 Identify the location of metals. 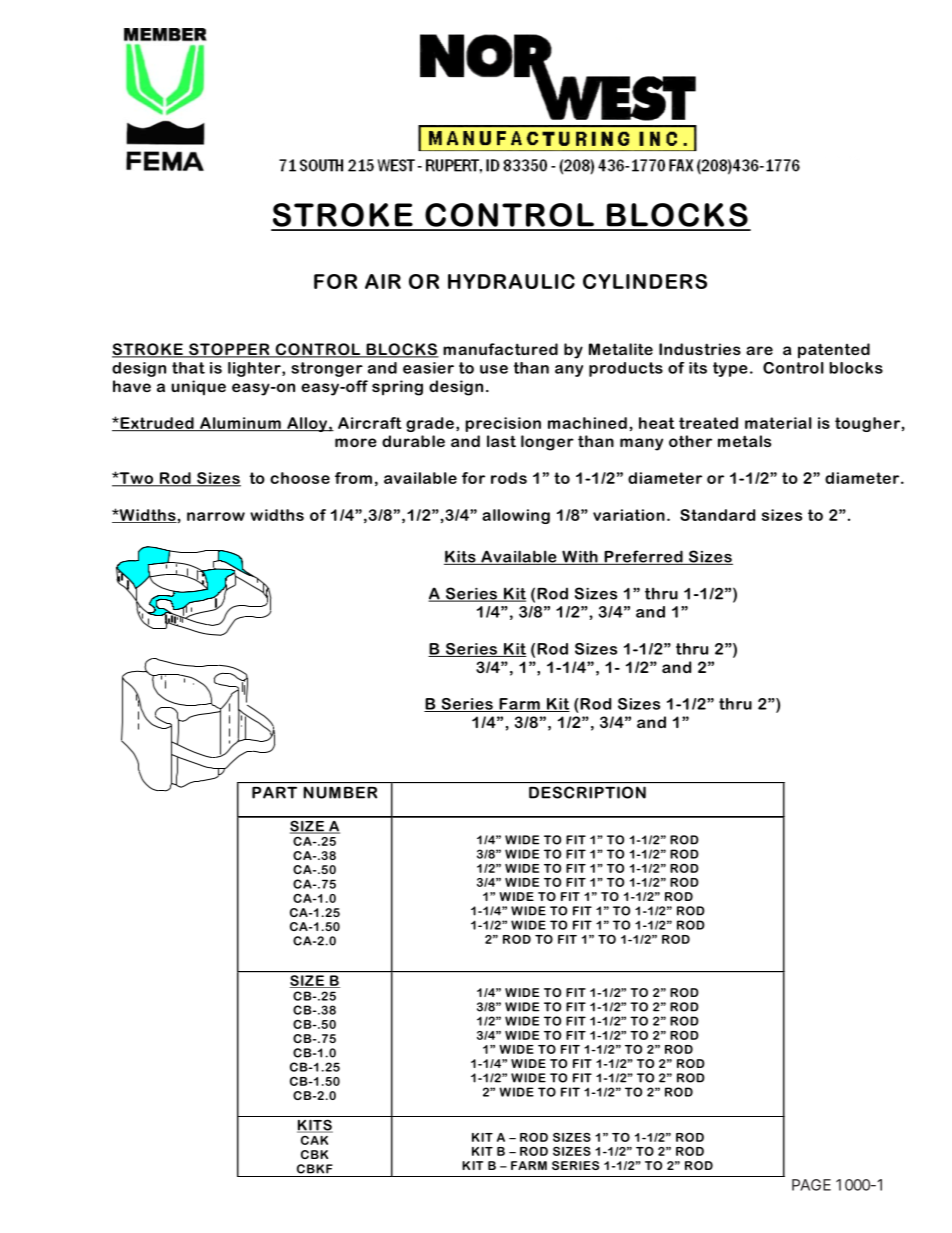
(744, 441).
